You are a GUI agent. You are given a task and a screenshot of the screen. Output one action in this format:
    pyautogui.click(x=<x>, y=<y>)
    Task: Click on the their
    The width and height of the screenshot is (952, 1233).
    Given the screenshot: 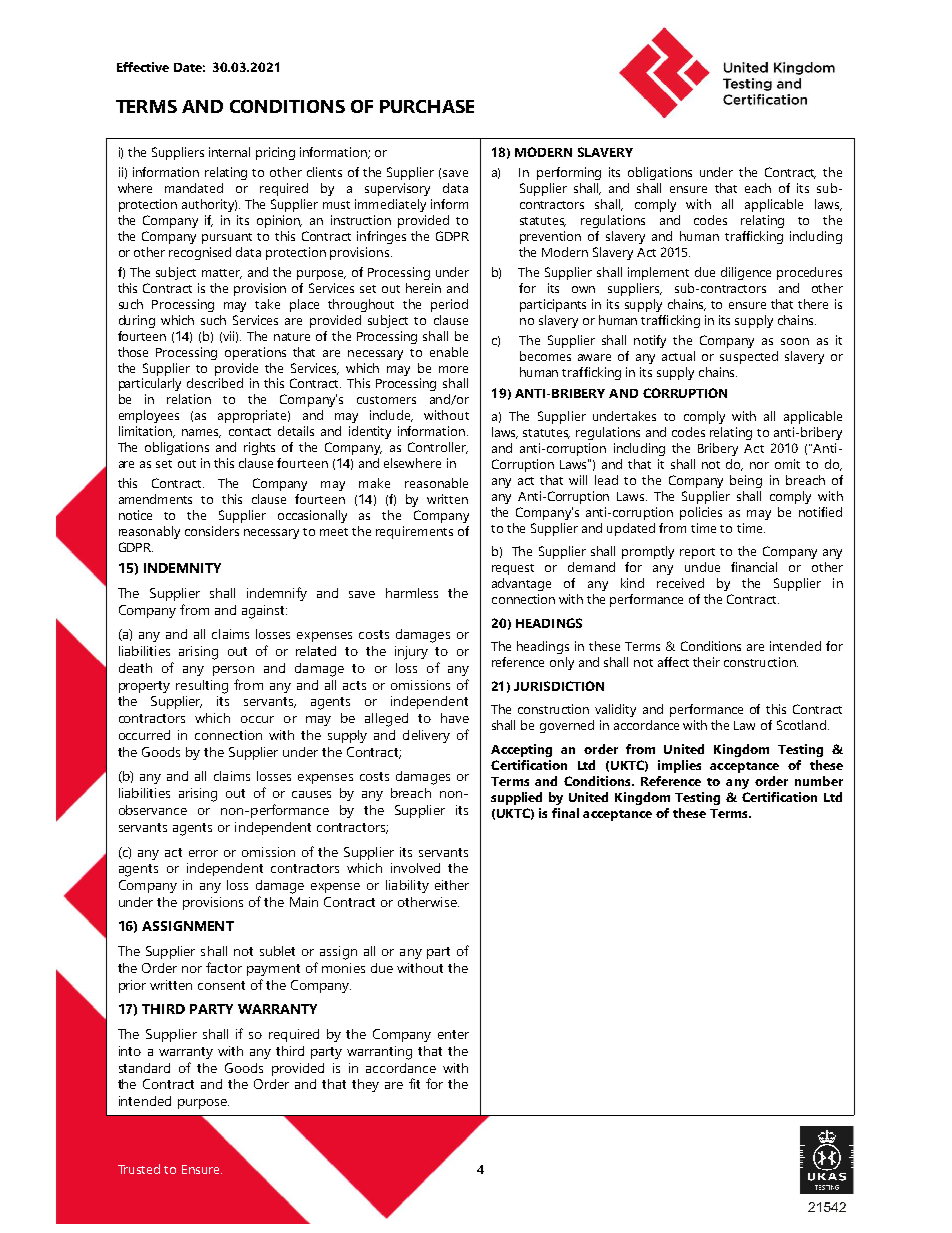 What is the action you would take?
    pyautogui.click(x=706, y=662)
